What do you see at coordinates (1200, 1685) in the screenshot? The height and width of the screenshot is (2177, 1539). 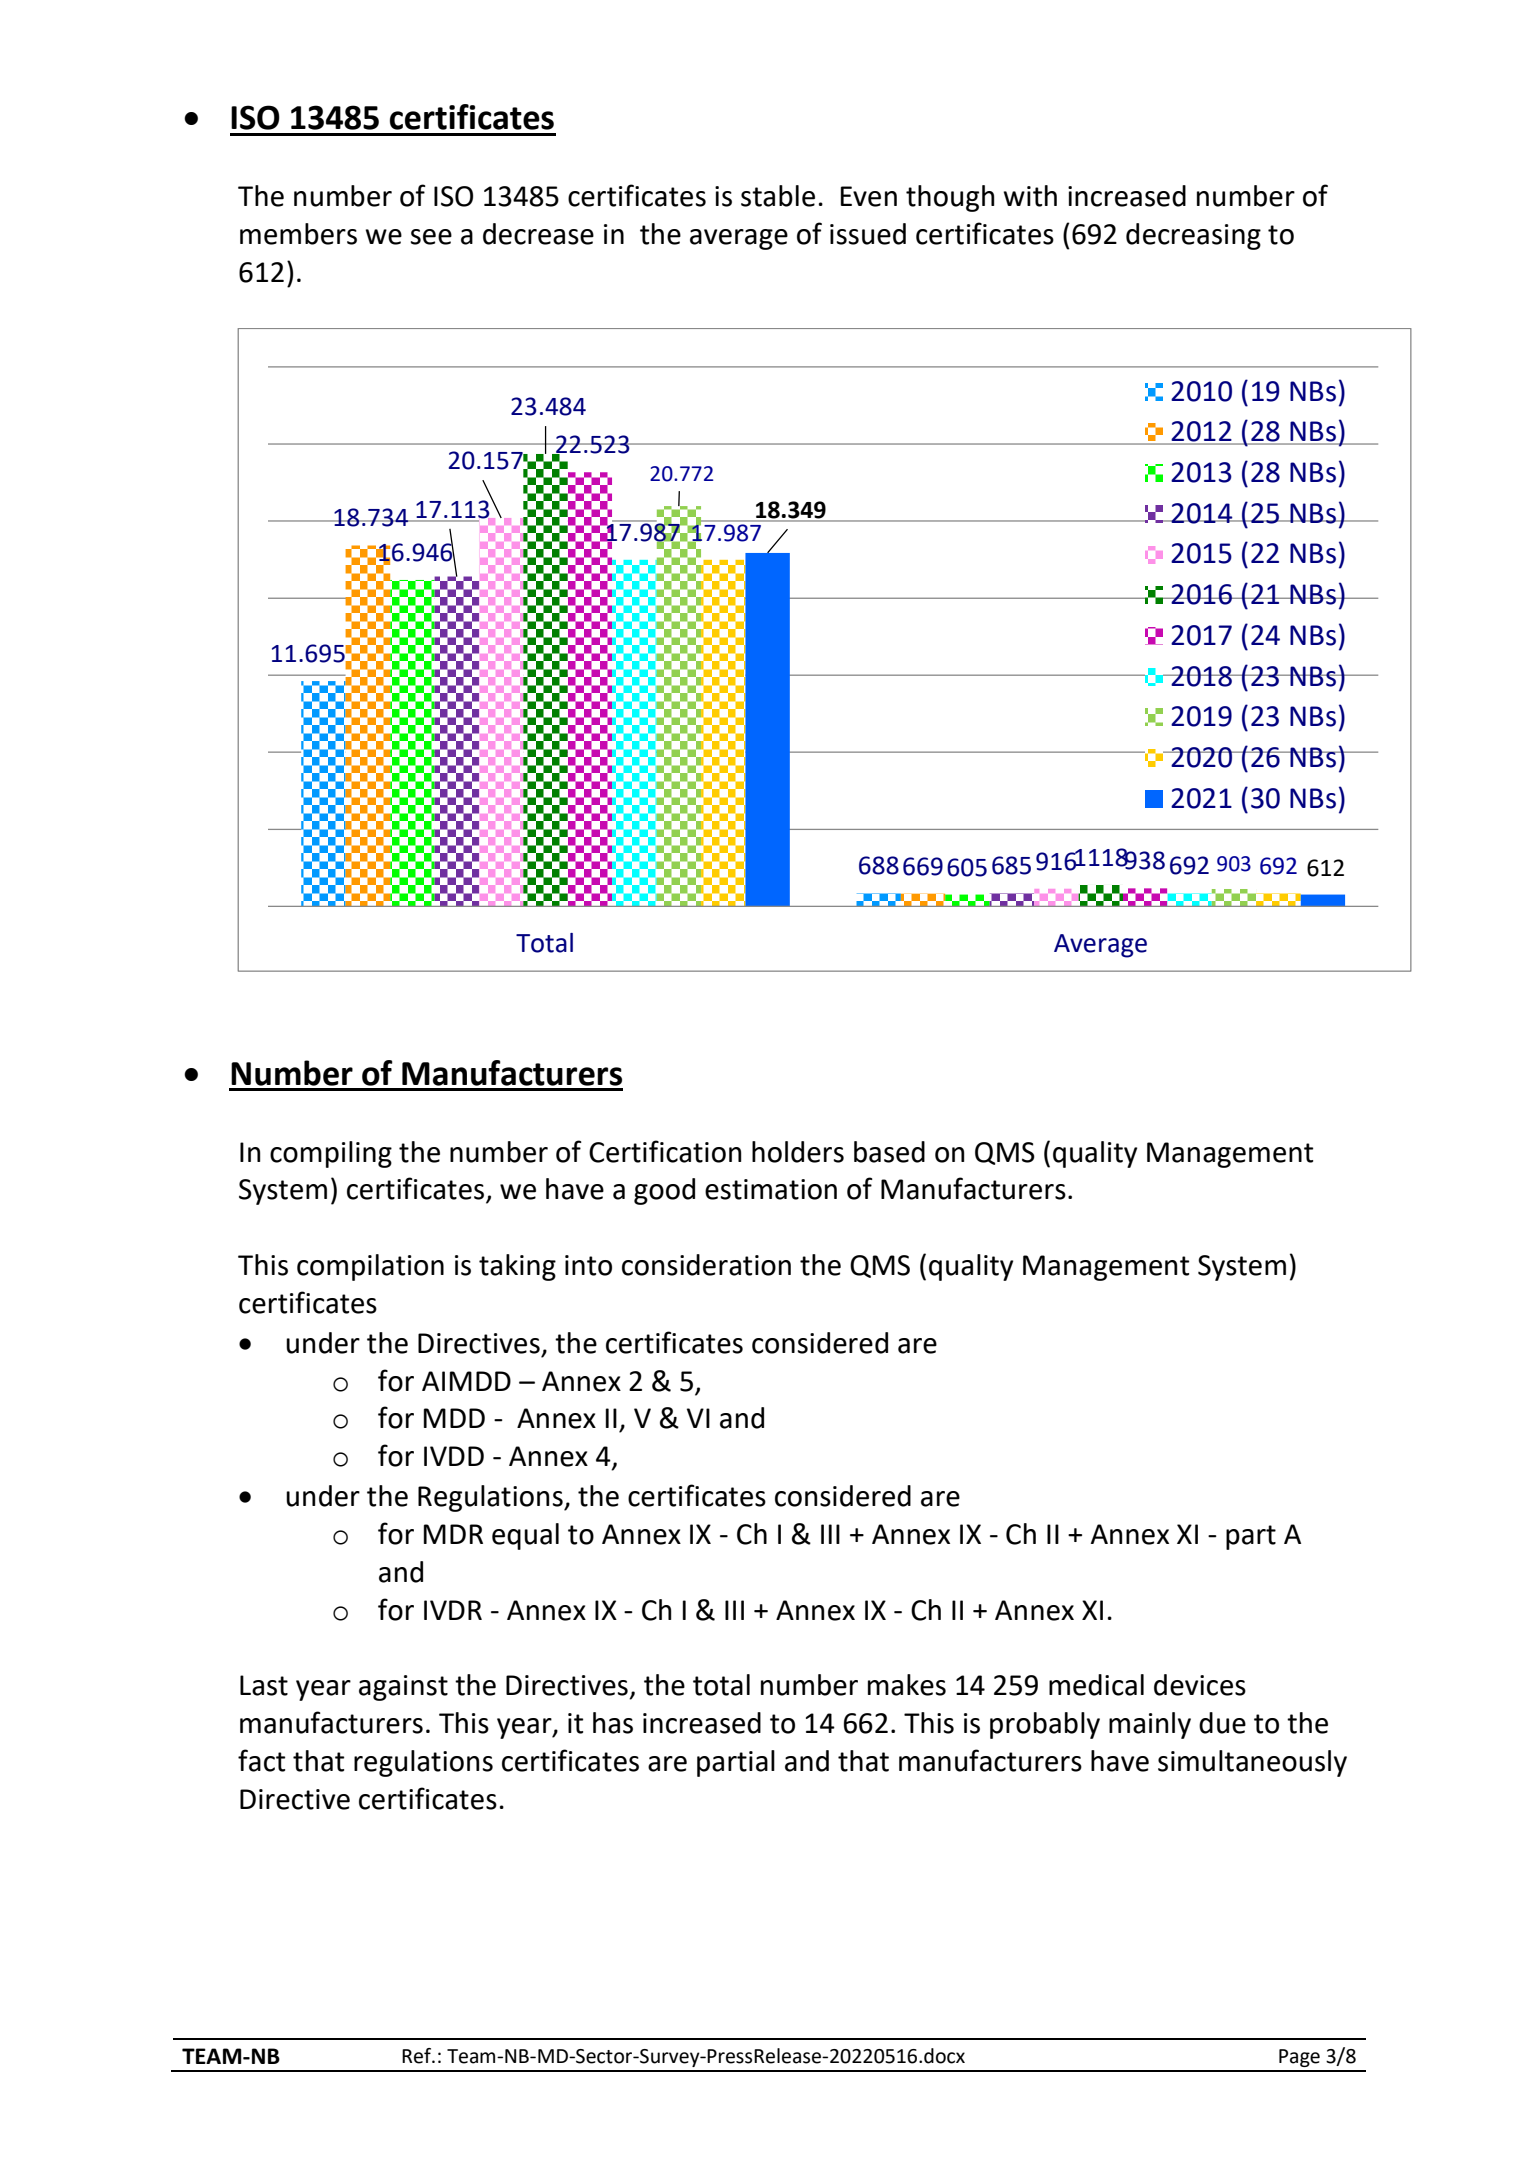 I see `devices` at bounding box center [1200, 1685].
